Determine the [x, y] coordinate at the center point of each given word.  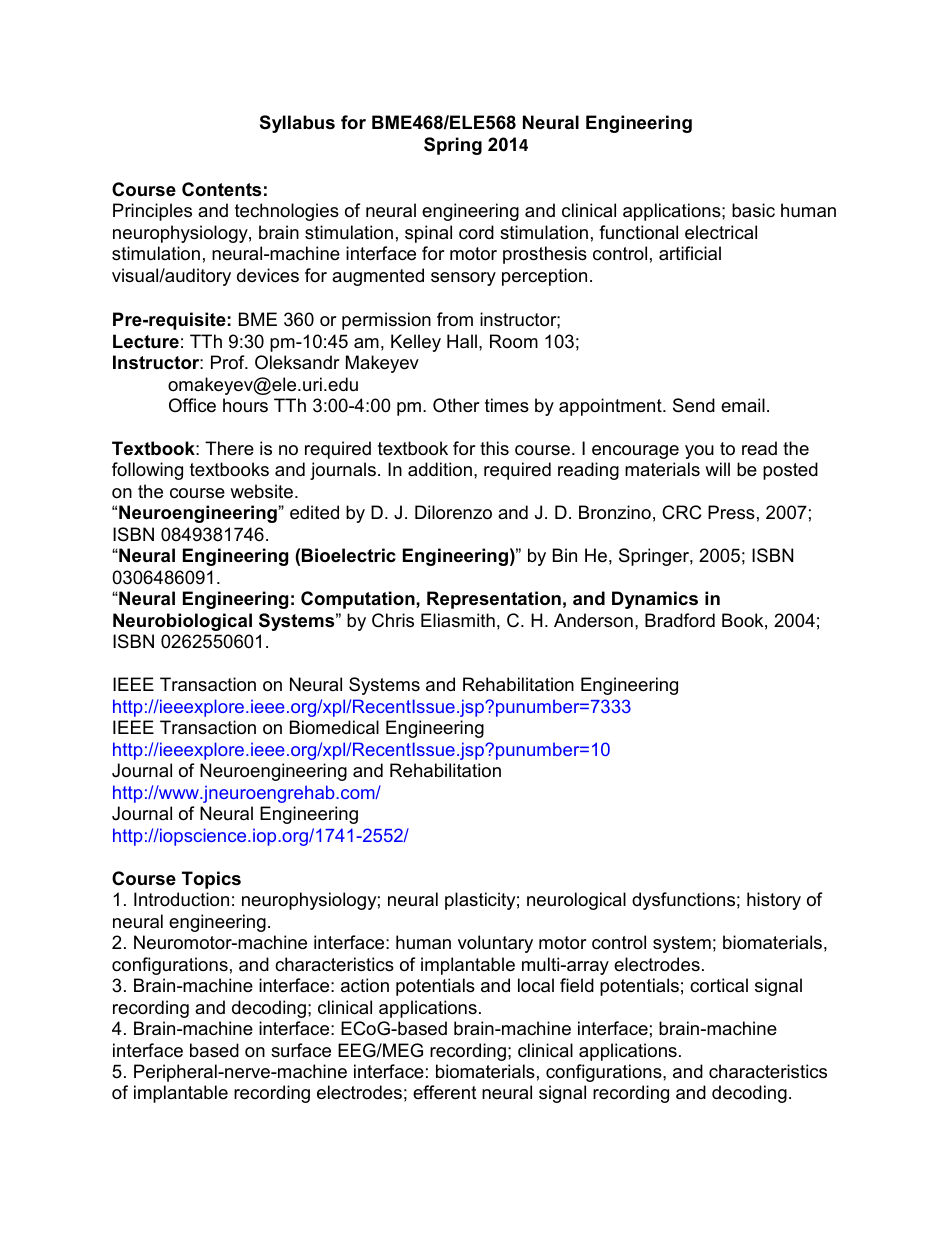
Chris [393, 620]
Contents [221, 189]
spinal [428, 234]
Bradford [680, 620]
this [494, 448]
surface [301, 1050]
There [229, 448]
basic [753, 210]
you [699, 452]
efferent [445, 1092]
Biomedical [334, 727]
